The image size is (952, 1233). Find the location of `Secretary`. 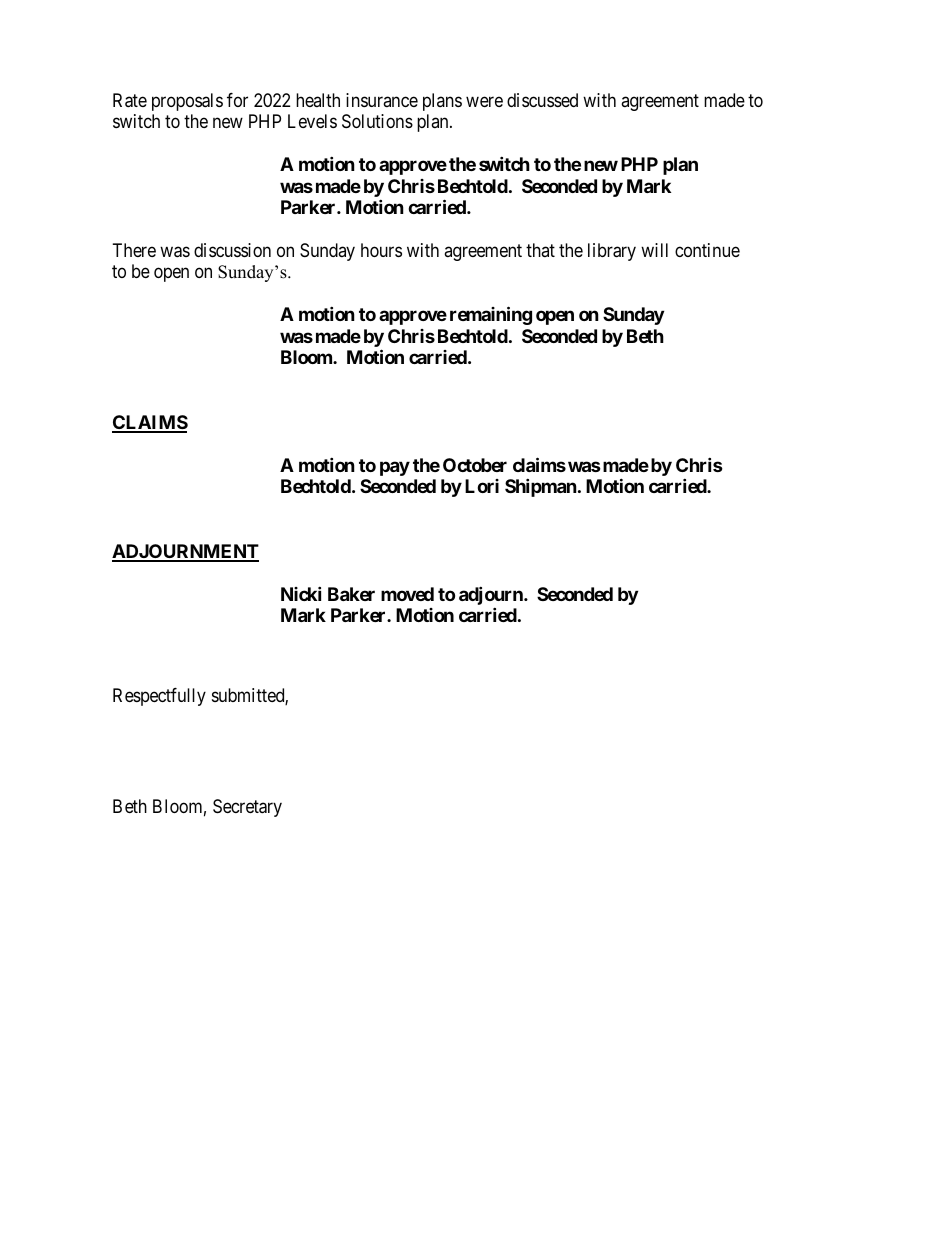

Secretary is located at coordinates (247, 808).
